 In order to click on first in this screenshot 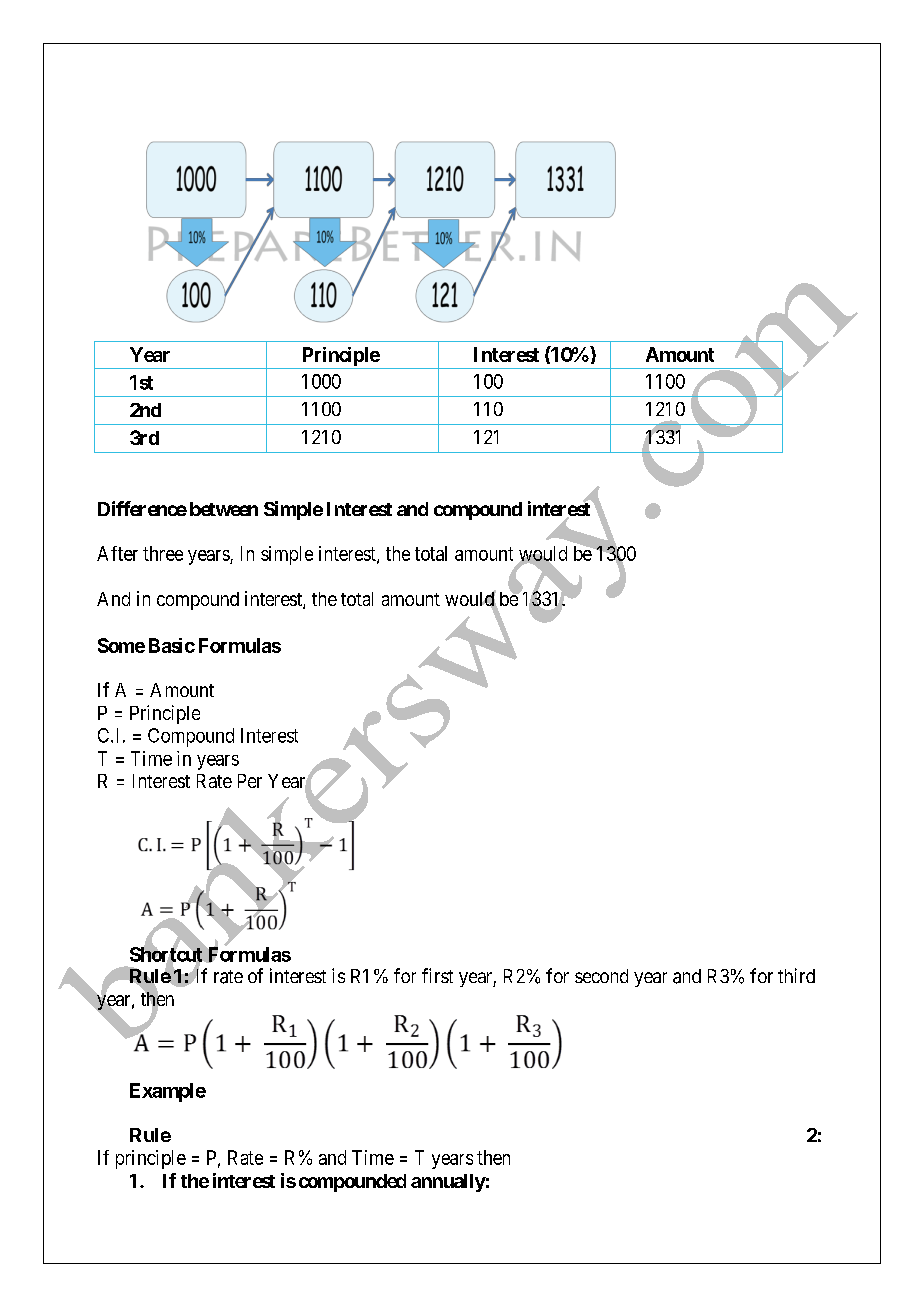, I will do `click(437, 975)`.
